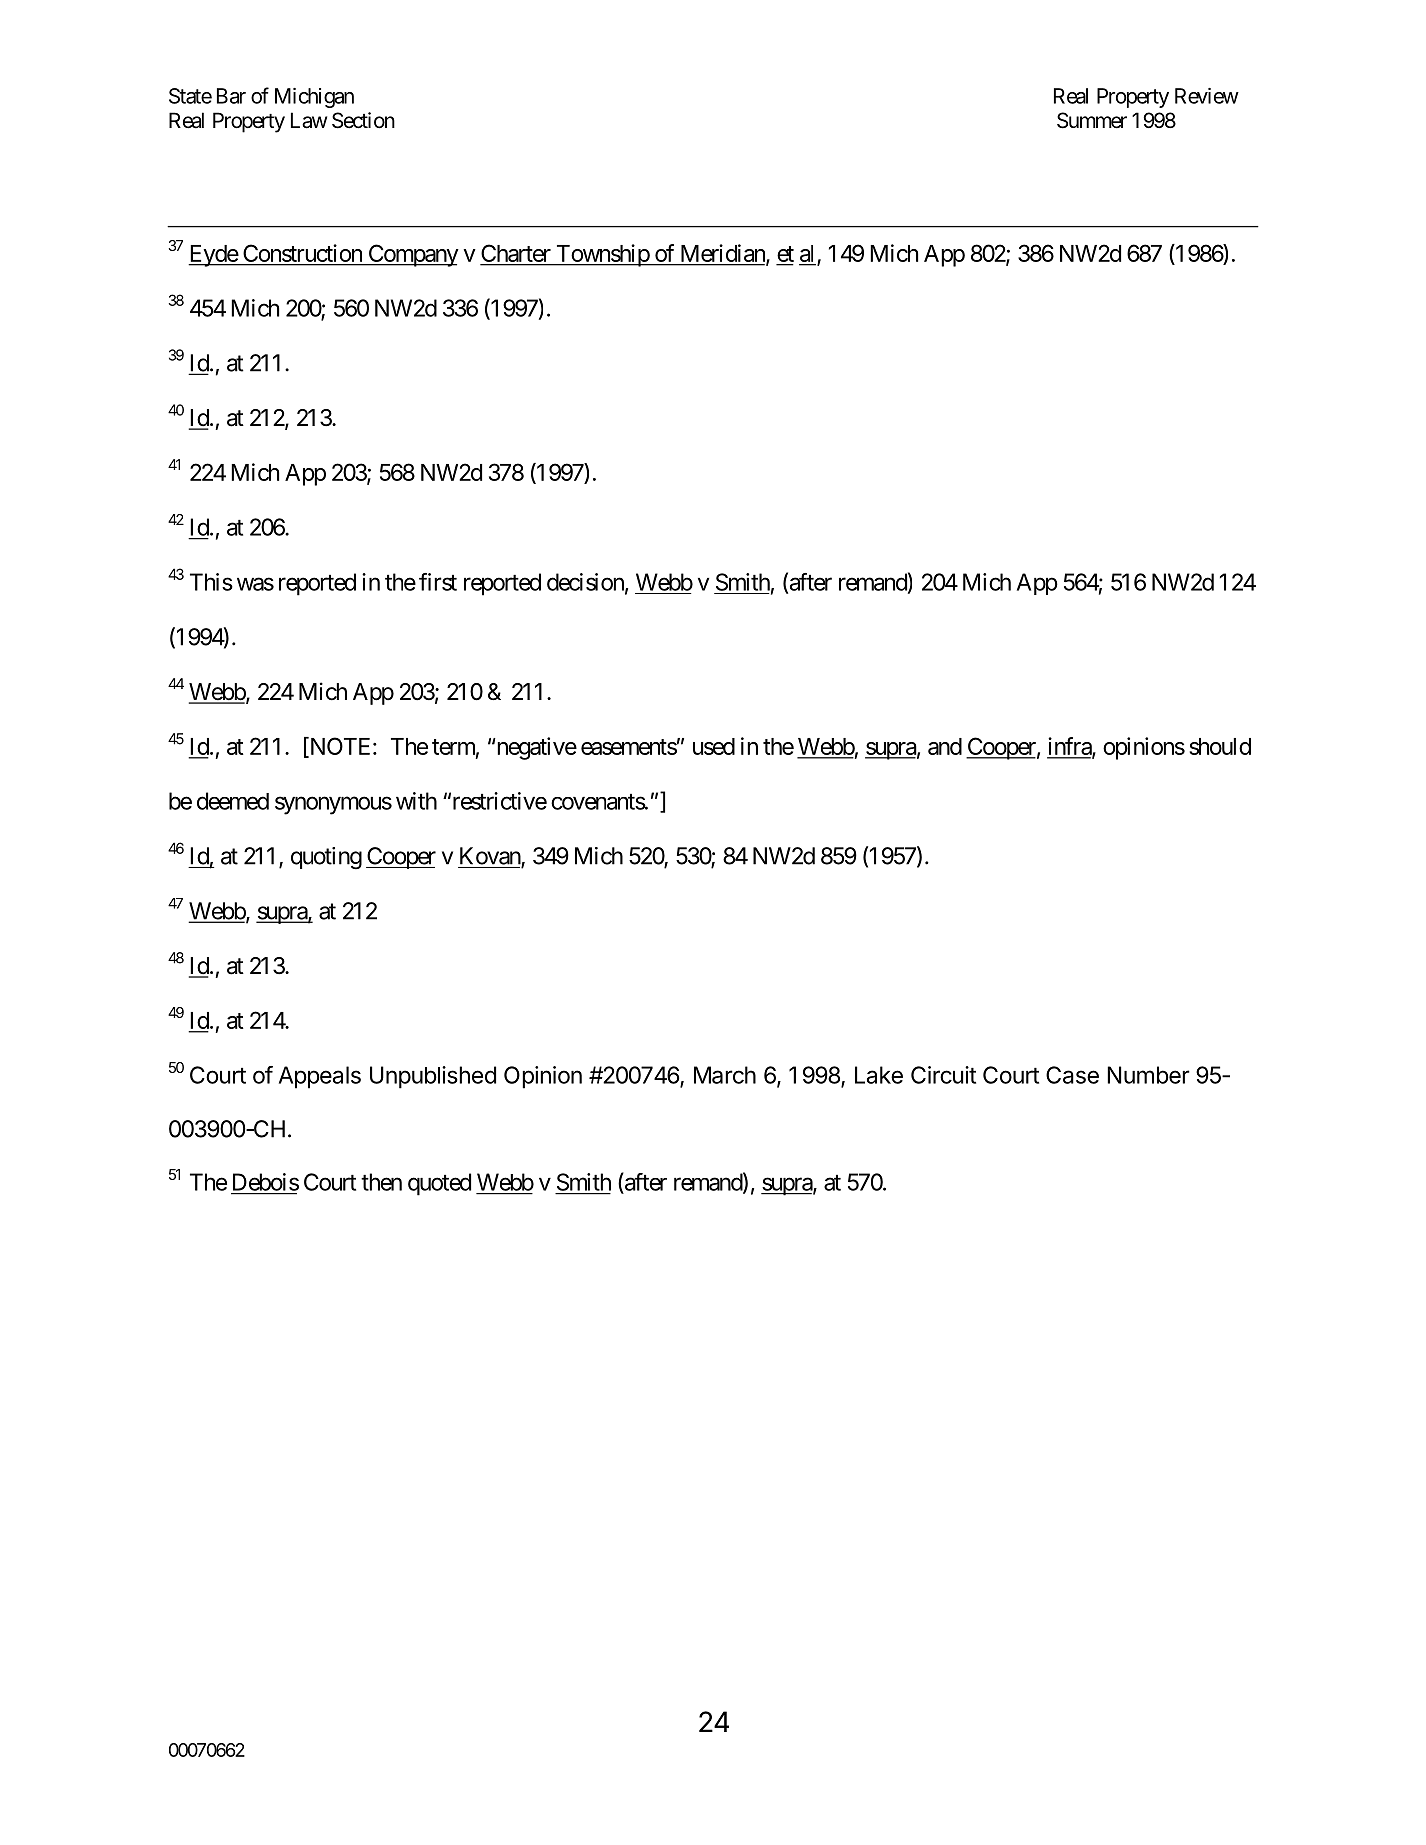  Describe the element at coordinates (725, 1075) in the document. I see `March` at that location.
